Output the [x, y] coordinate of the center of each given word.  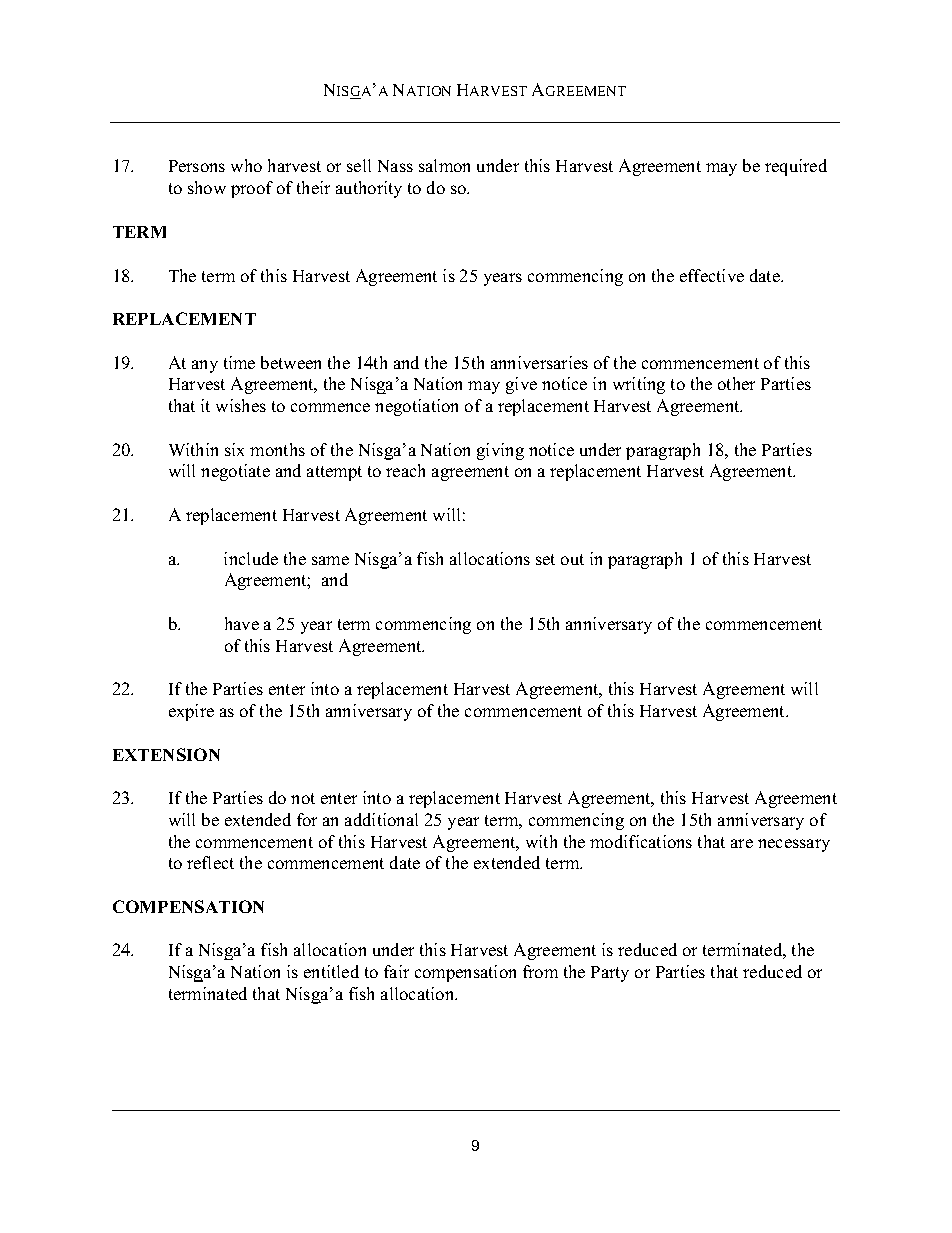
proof [252, 189]
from [540, 971]
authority [369, 189]
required [796, 167]
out [572, 559]
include [251, 558]
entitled [331, 971]
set [545, 559]
